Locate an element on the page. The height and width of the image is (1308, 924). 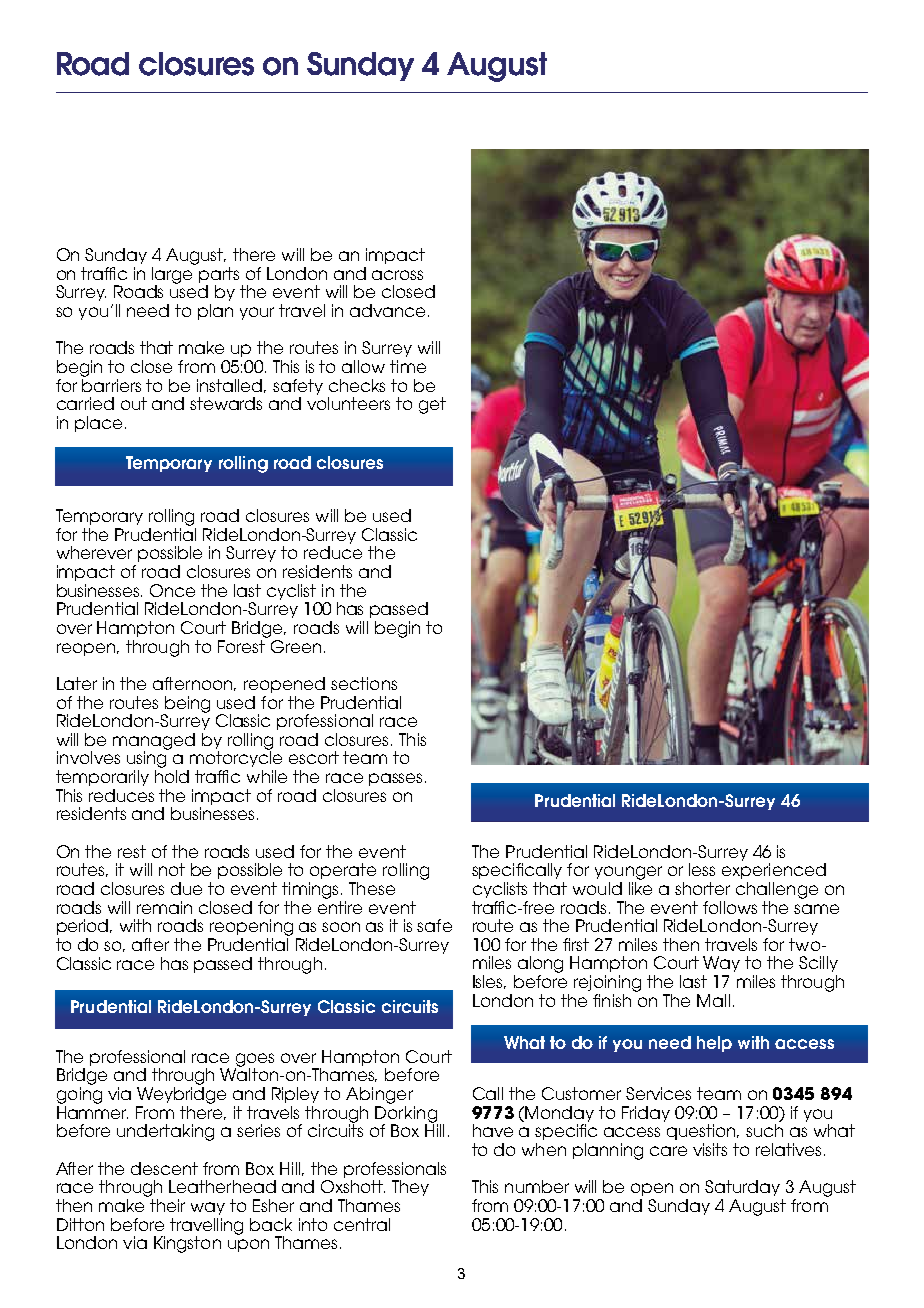
follows is located at coordinates (730, 907).
